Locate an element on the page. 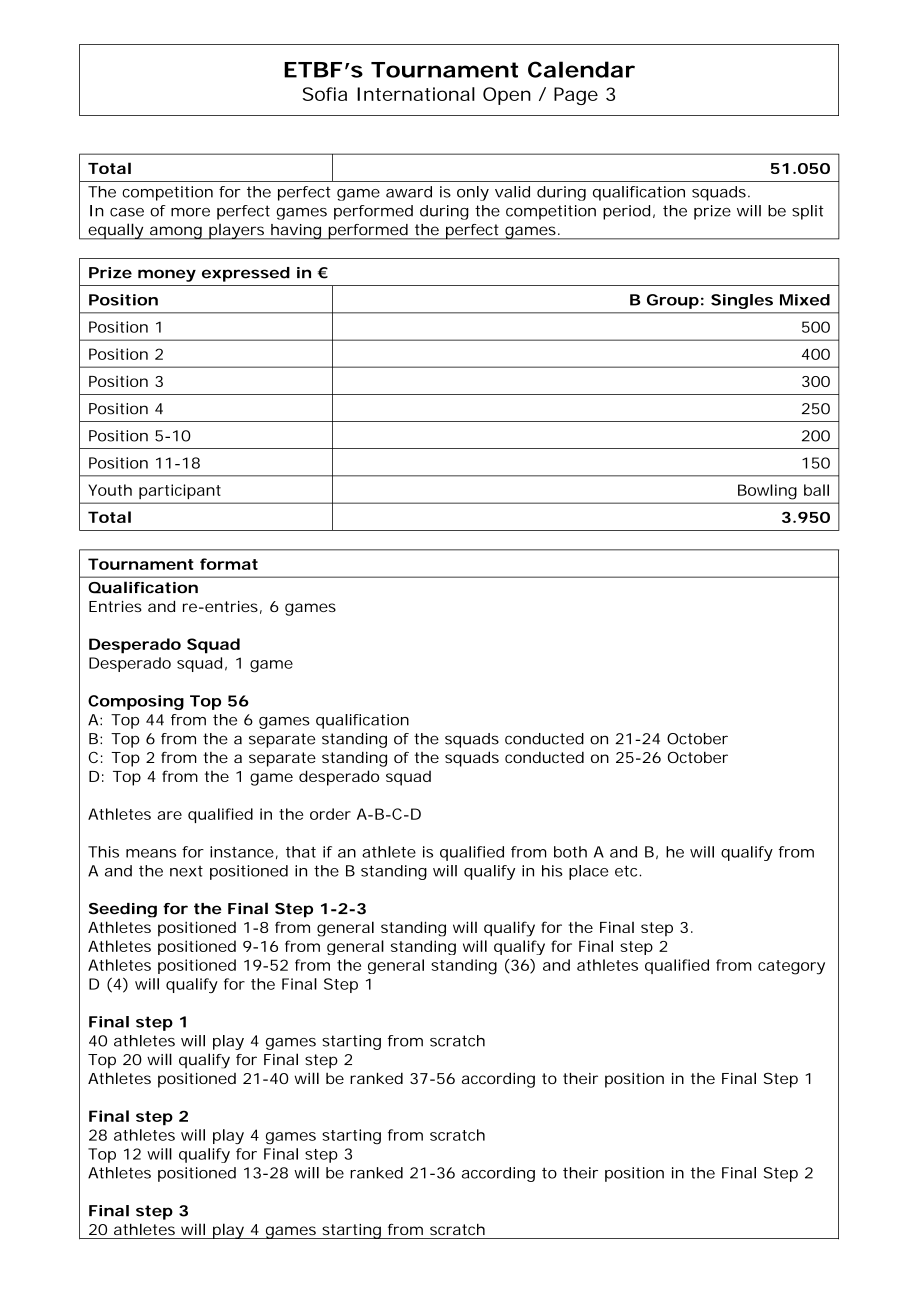  category is located at coordinates (791, 967).
